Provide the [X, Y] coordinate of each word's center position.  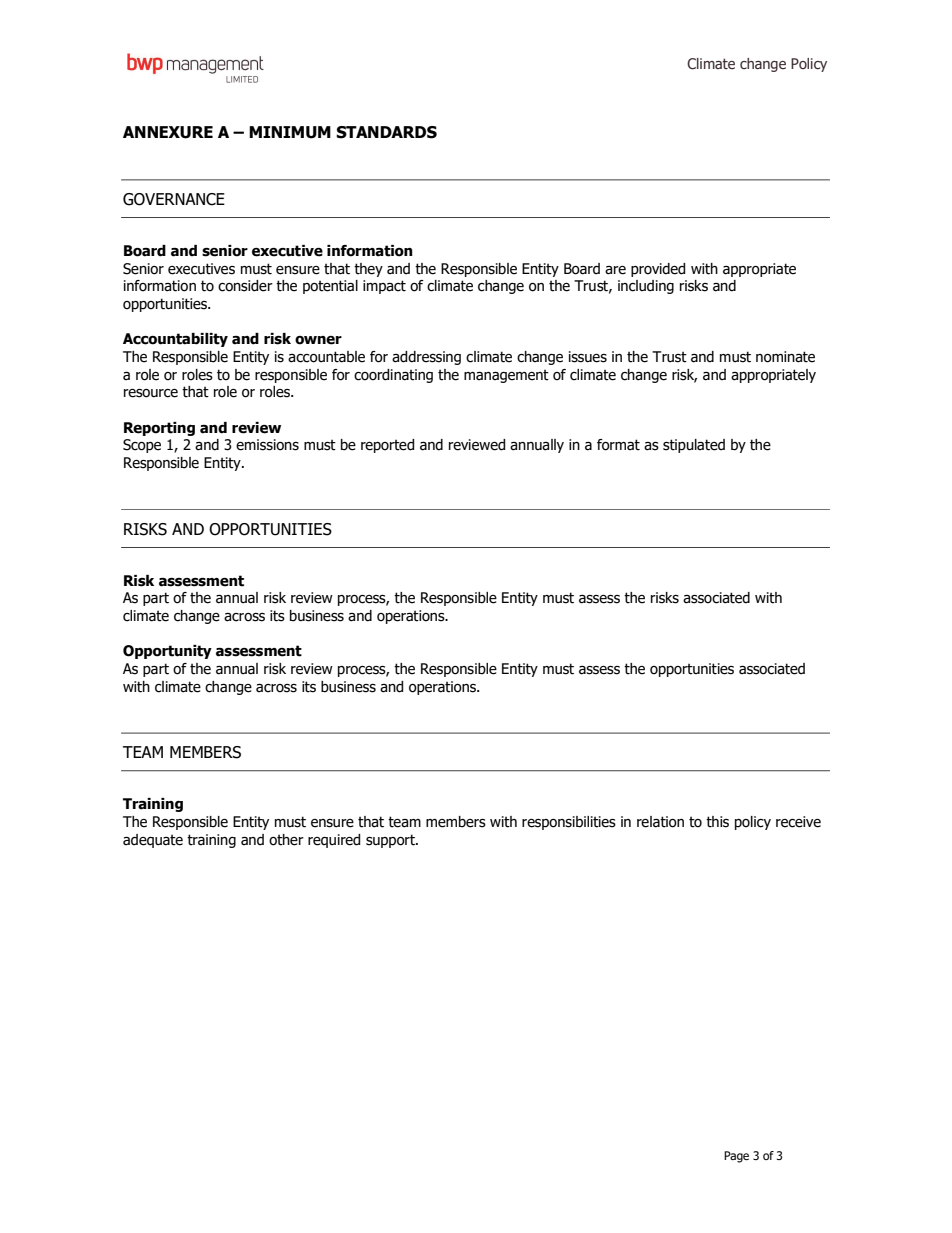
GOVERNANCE [174, 199]
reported [387, 446]
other [286, 840]
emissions [267, 445]
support [391, 841]
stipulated [694, 446]
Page [736, 1157]
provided [658, 270]
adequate [153, 841]
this [717, 822]
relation [660, 822]
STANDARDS [386, 132]
